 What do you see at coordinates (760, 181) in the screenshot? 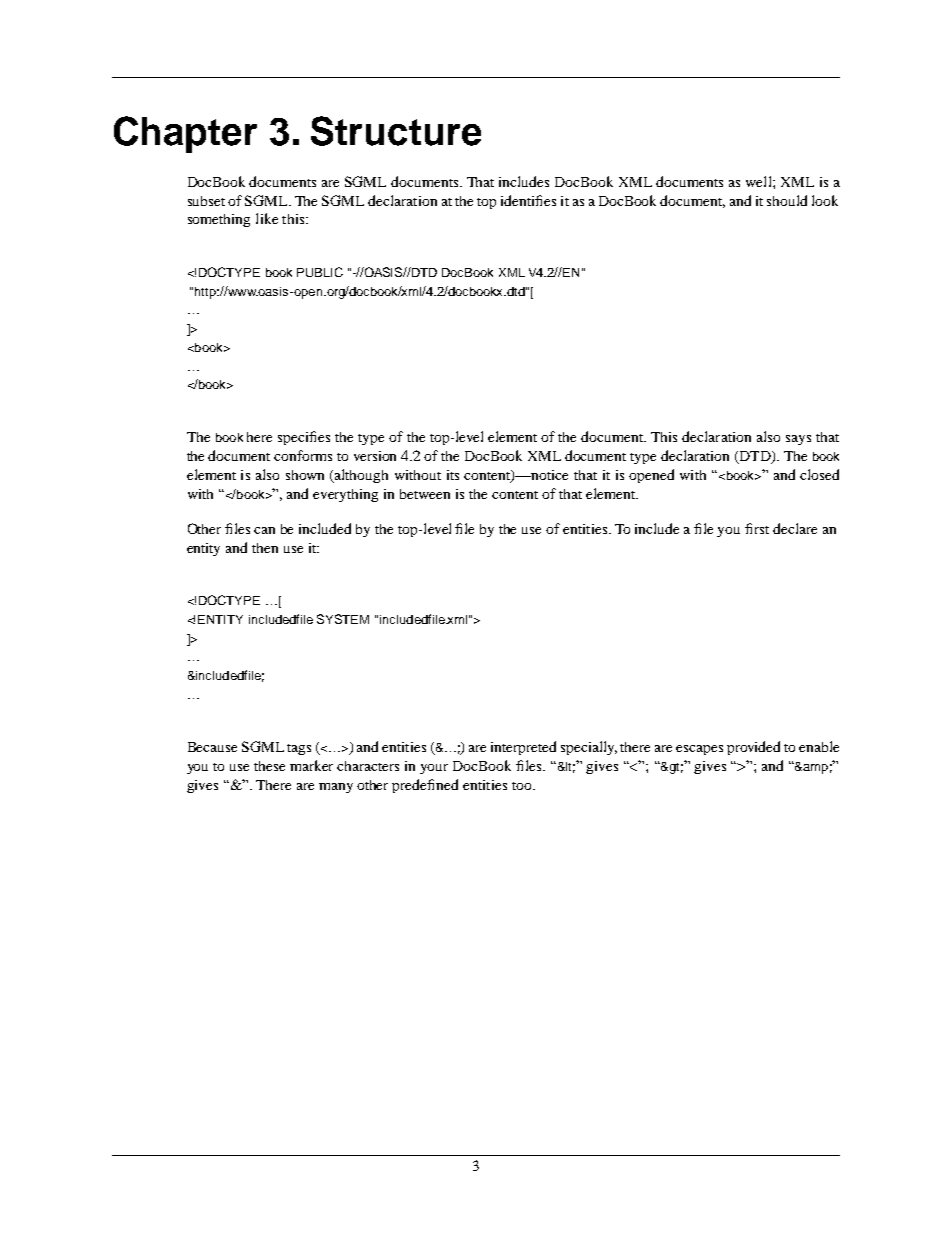
I see `well` at bounding box center [760, 181].
